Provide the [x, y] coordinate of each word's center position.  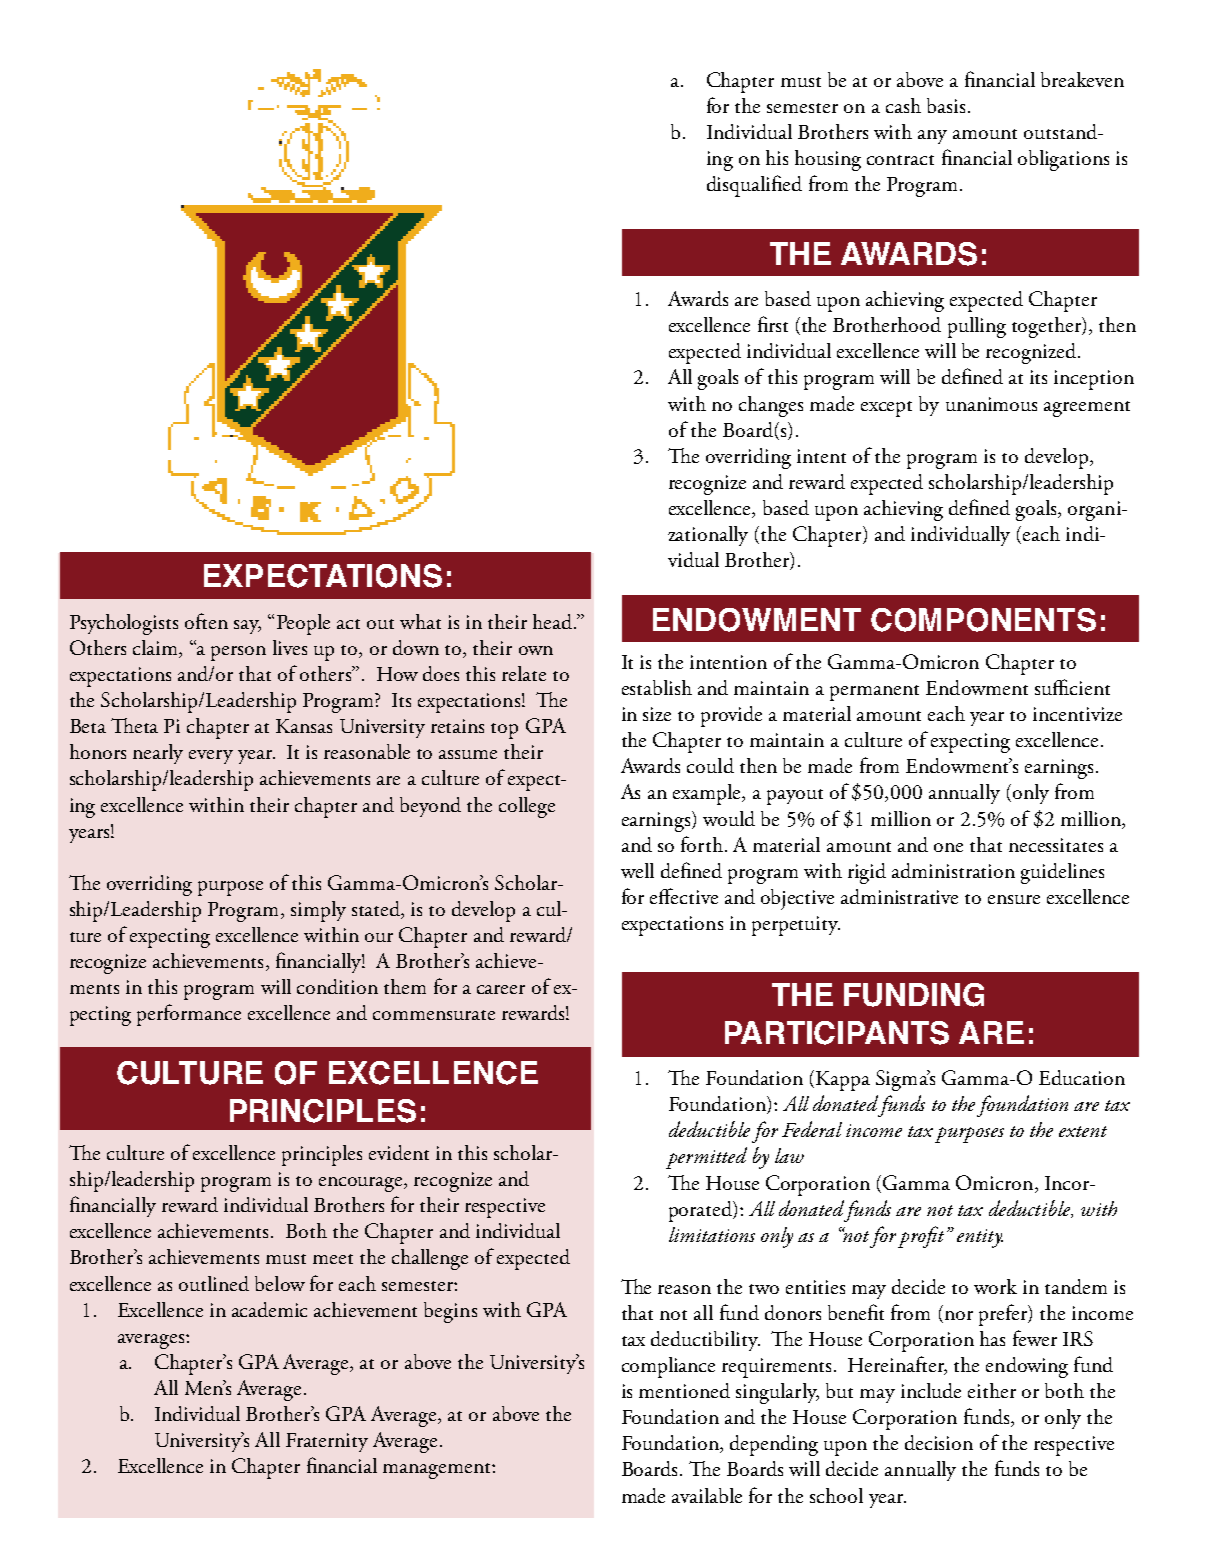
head [552, 621]
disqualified [754, 186]
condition [337, 986]
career [501, 989]
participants [837, 1033]
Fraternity [327, 1442]
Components [983, 620]
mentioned [684, 1390]
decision [939, 1442]
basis [946, 105]
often [206, 621]
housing [828, 160]
